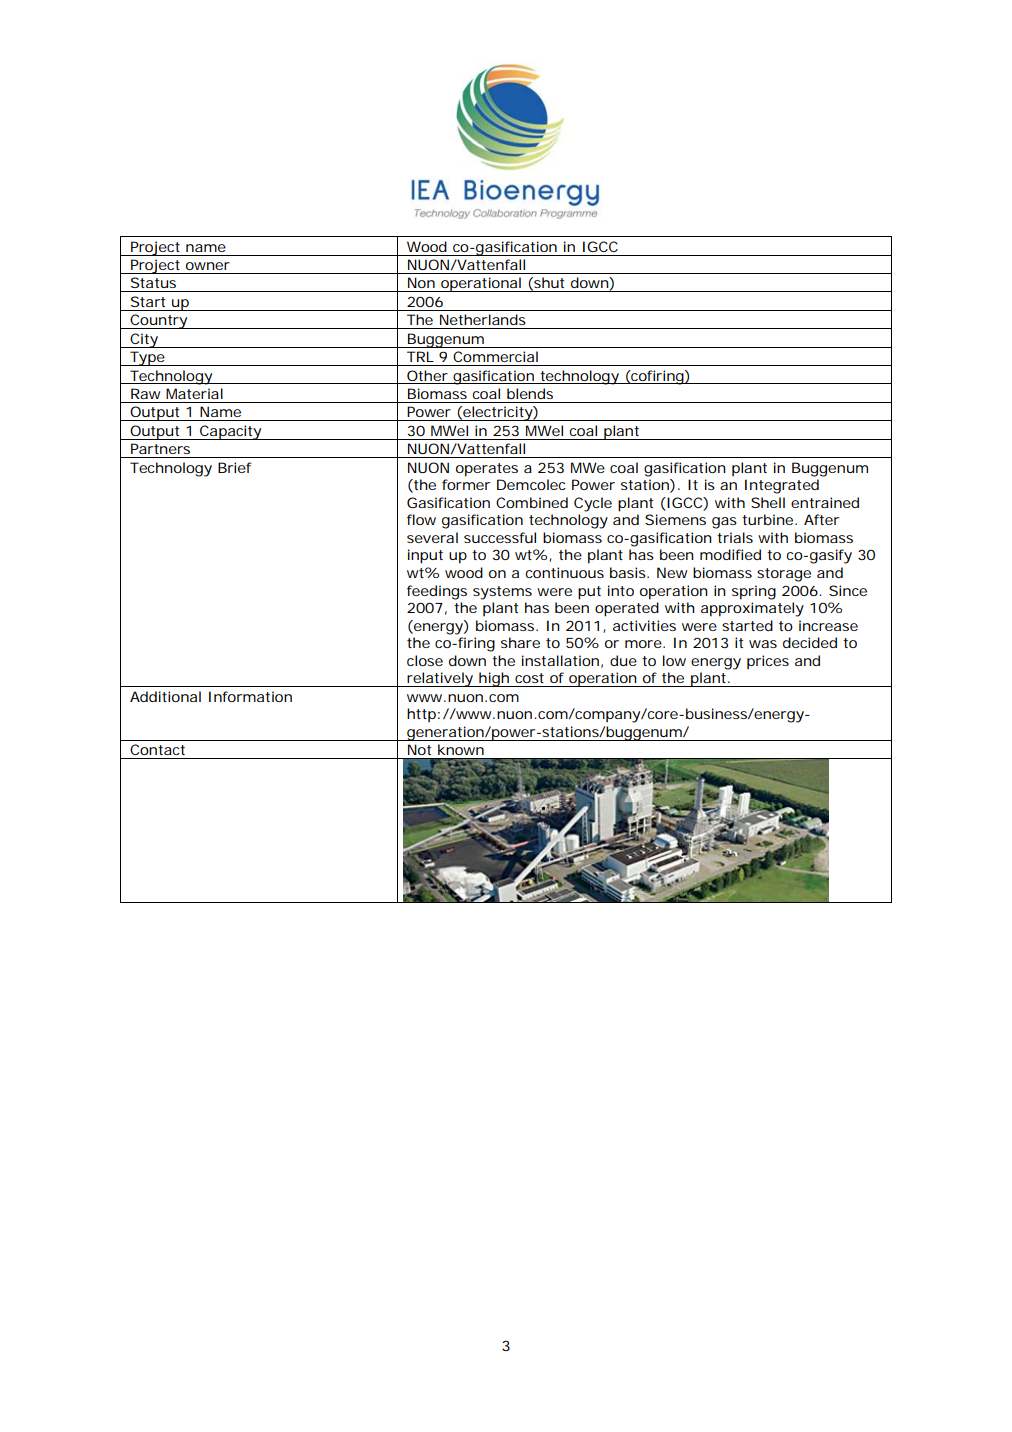 The width and height of the image is (1012, 1432). Describe the element at coordinates (768, 502) in the image. I see `Shell` at that location.
